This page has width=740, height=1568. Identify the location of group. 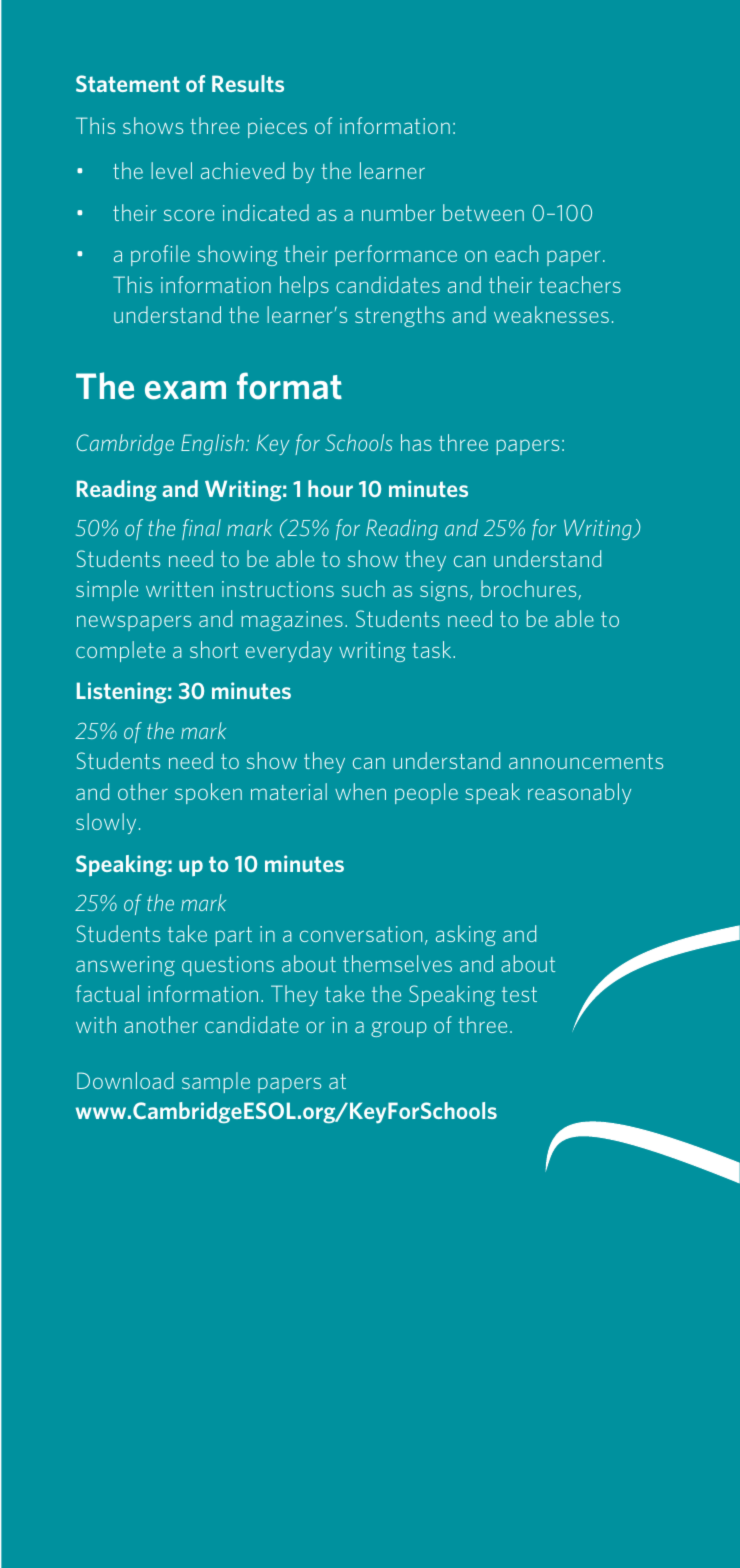
(399, 1029).
